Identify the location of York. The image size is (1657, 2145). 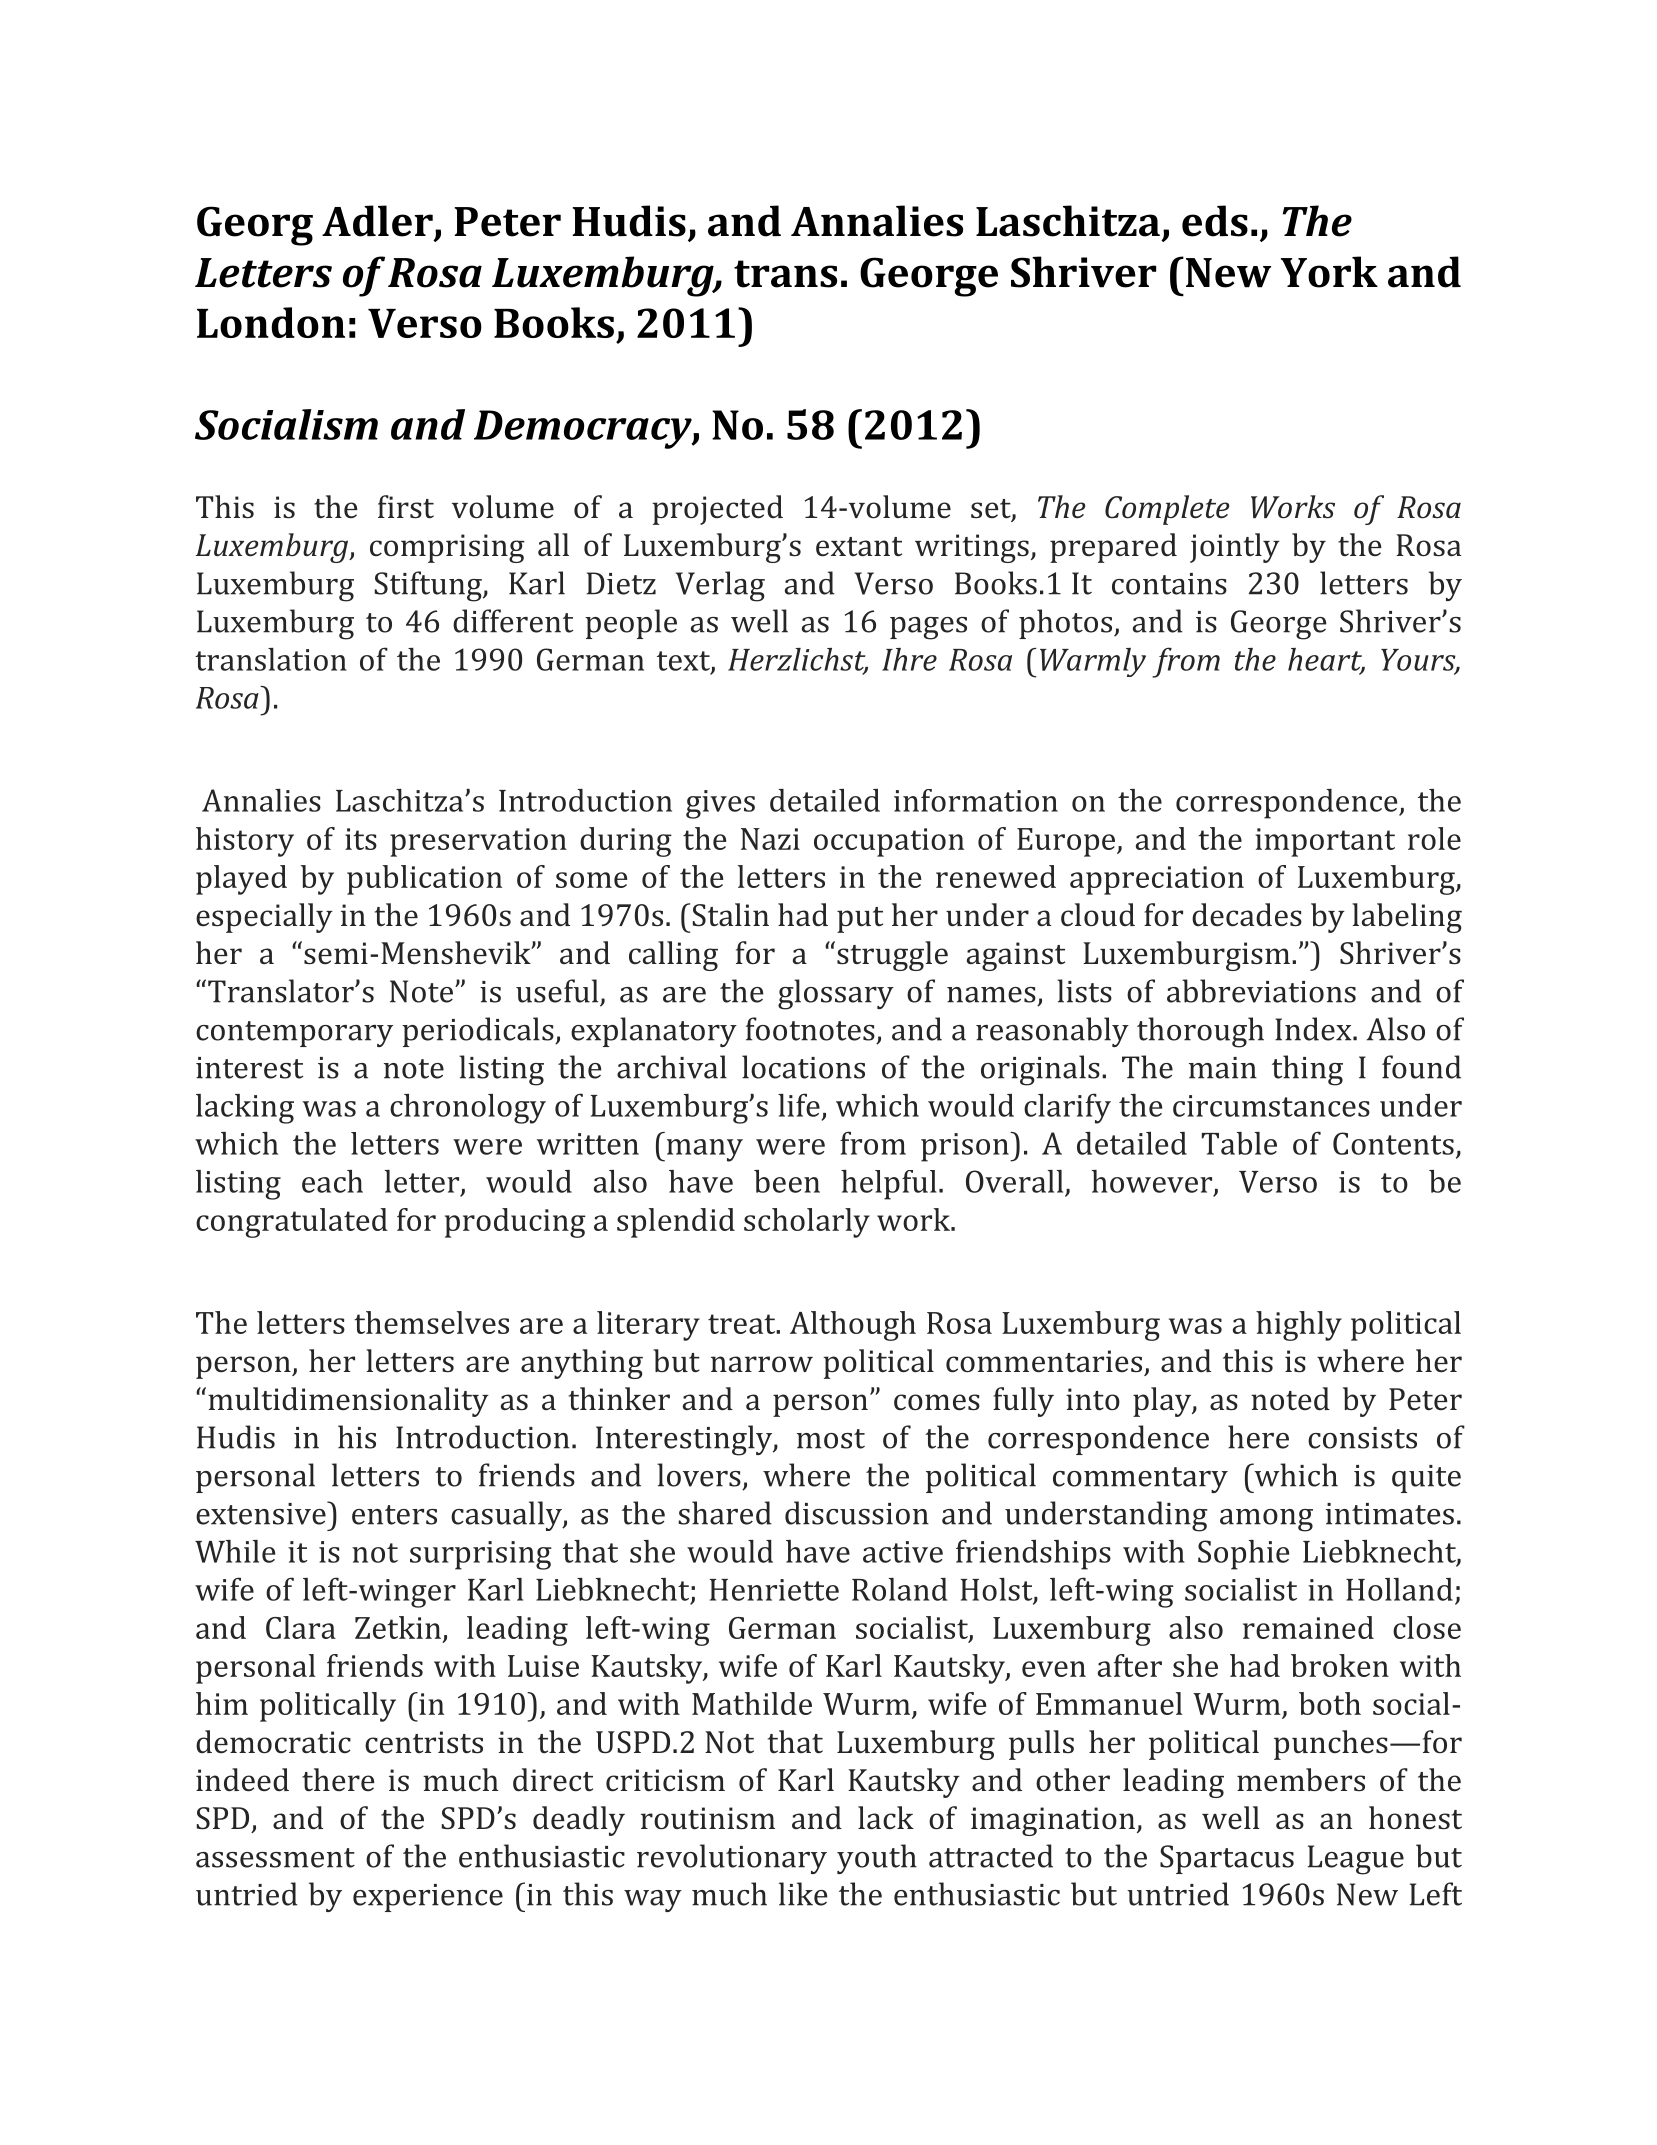
(1329, 272).
